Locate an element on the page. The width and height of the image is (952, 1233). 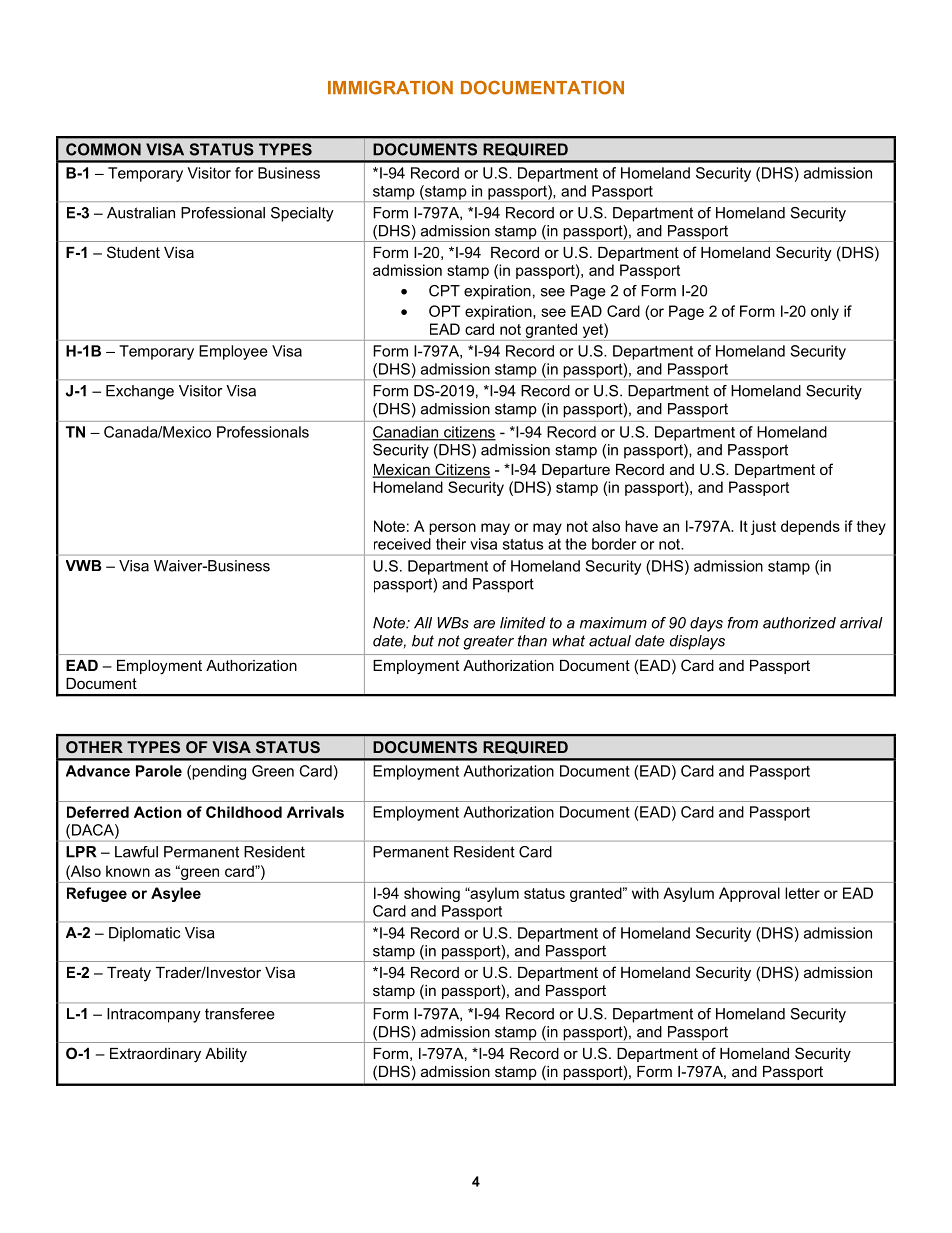
Departure is located at coordinates (576, 471).
